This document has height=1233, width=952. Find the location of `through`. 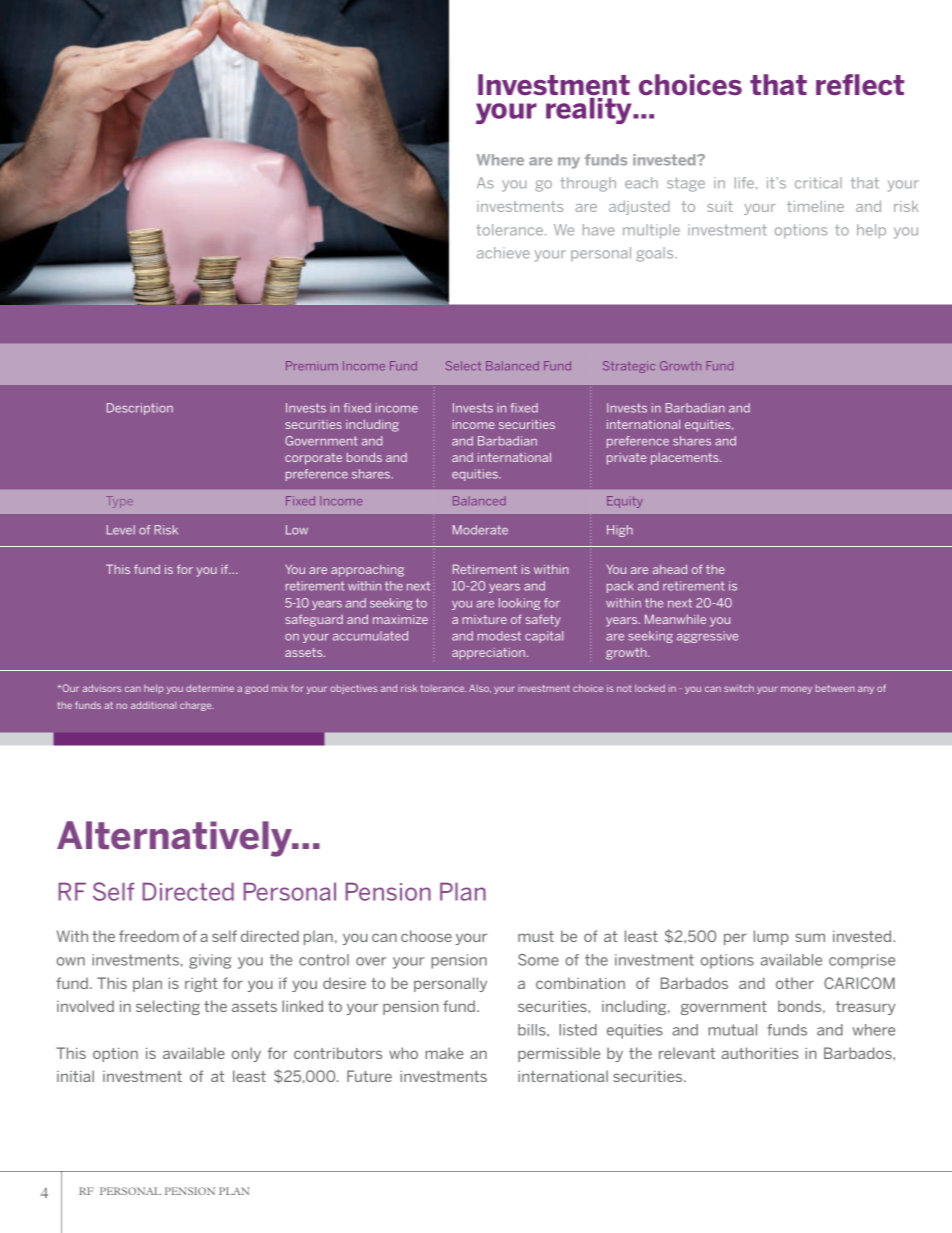

through is located at coordinates (588, 184).
